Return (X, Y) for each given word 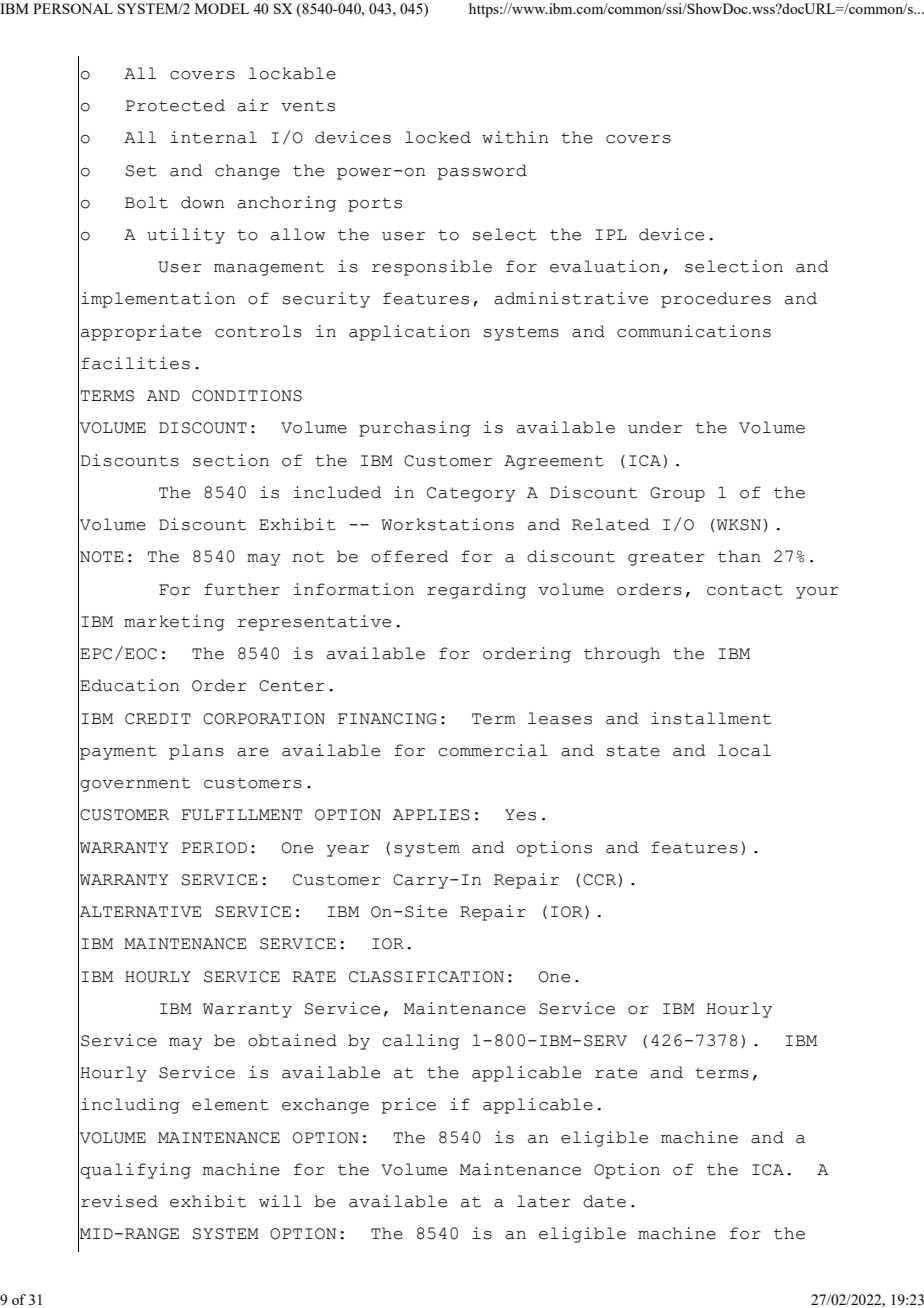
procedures (716, 300)
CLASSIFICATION (426, 977)
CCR (601, 880)
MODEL (222, 8)
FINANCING (387, 719)
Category (471, 494)
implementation (158, 300)
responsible (432, 268)
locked (438, 137)
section (231, 460)
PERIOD (214, 848)
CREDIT (158, 719)
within (515, 137)
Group (677, 494)
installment (711, 718)
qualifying (135, 1171)
